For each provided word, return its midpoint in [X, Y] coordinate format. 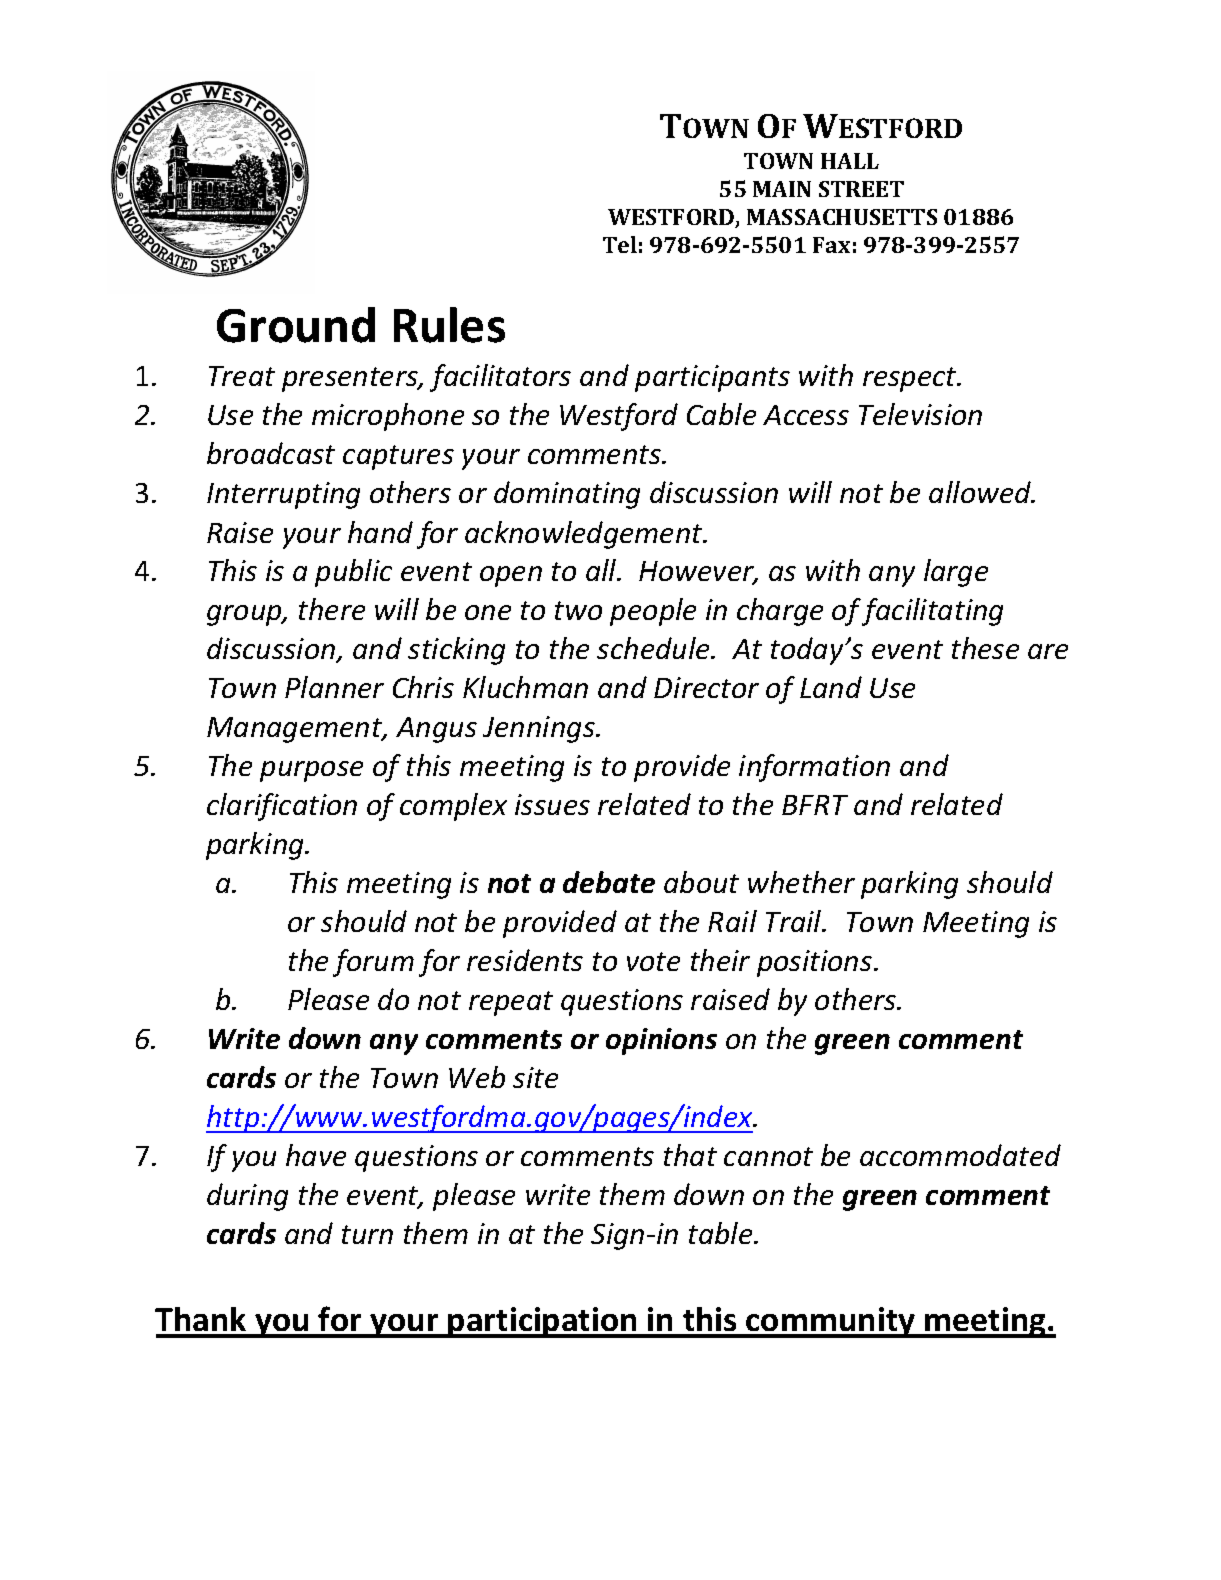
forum [373, 963]
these [985, 648]
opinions [661, 1041]
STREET [861, 189]
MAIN [782, 189]
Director [706, 687]
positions [814, 963]
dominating [567, 495]
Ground [296, 325]
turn [367, 1234]
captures [398, 457]
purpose [311, 771]
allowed [981, 492]
